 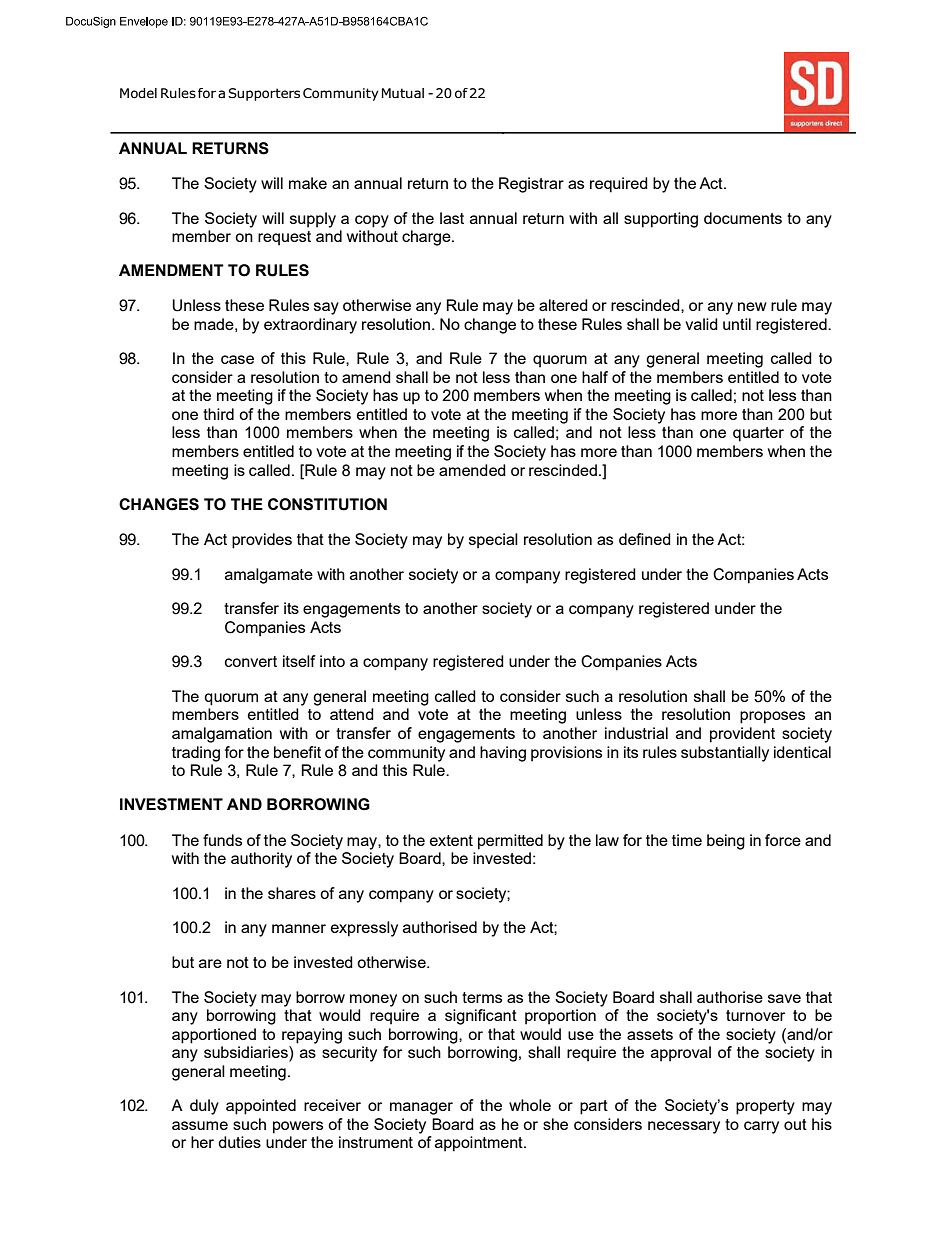 What do you see at coordinates (743, 218) in the screenshot?
I see `documents` at bounding box center [743, 218].
